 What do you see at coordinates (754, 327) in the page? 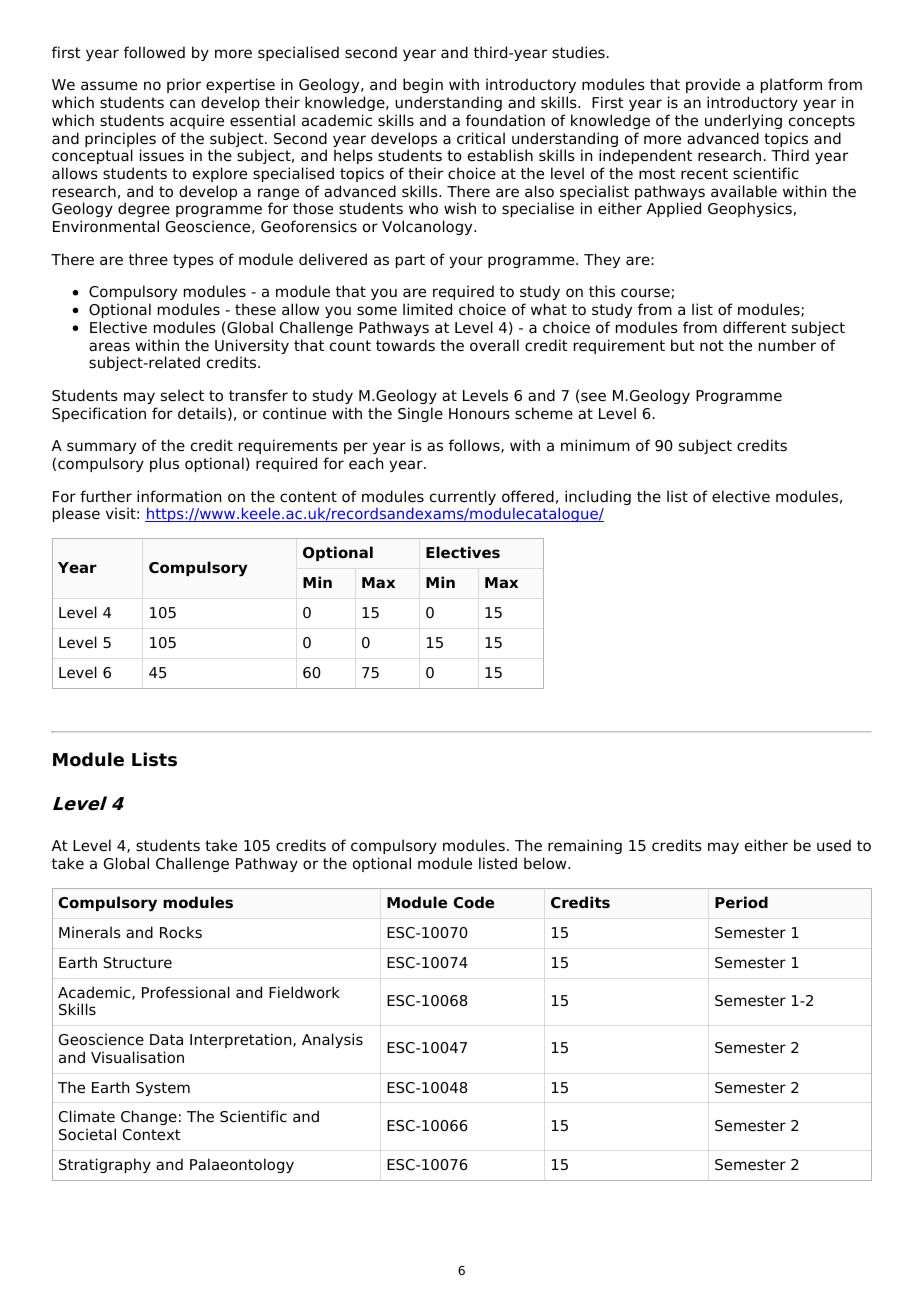
I see `different` at bounding box center [754, 327].
